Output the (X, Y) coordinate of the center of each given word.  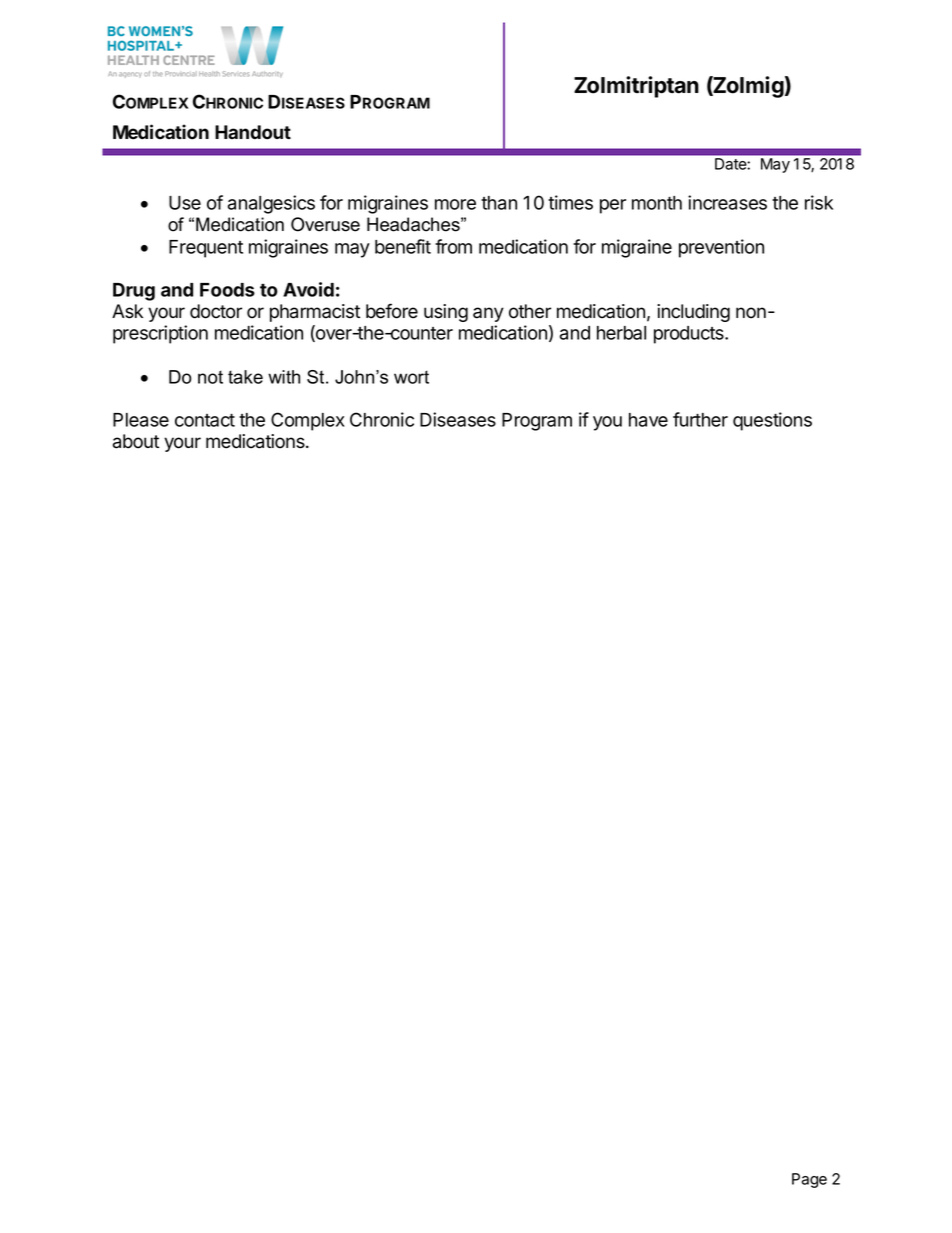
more (455, 204)
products (690, 335)
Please (141, 420)
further (700, 419)
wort (411, 377)
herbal (621, 333)
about (136, 441)
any (488, 314)
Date (730, 164)
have (648, 420)
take (245, 377)
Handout (253, 132)
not (210, 377)
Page (809, 1180)
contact (205, 420)
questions (772, 421)
